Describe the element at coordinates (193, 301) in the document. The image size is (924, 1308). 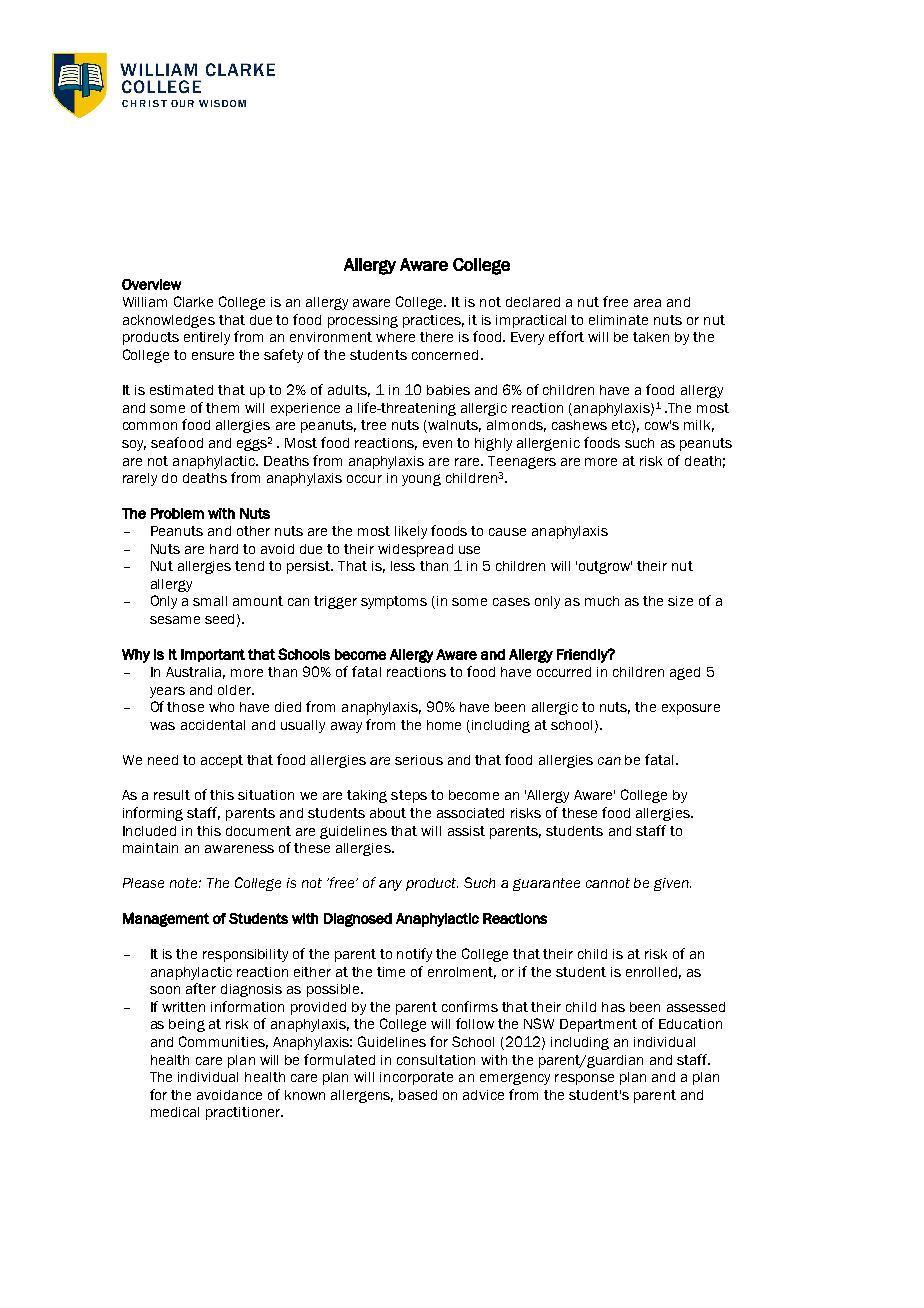
I see `Clarke` at that location.
